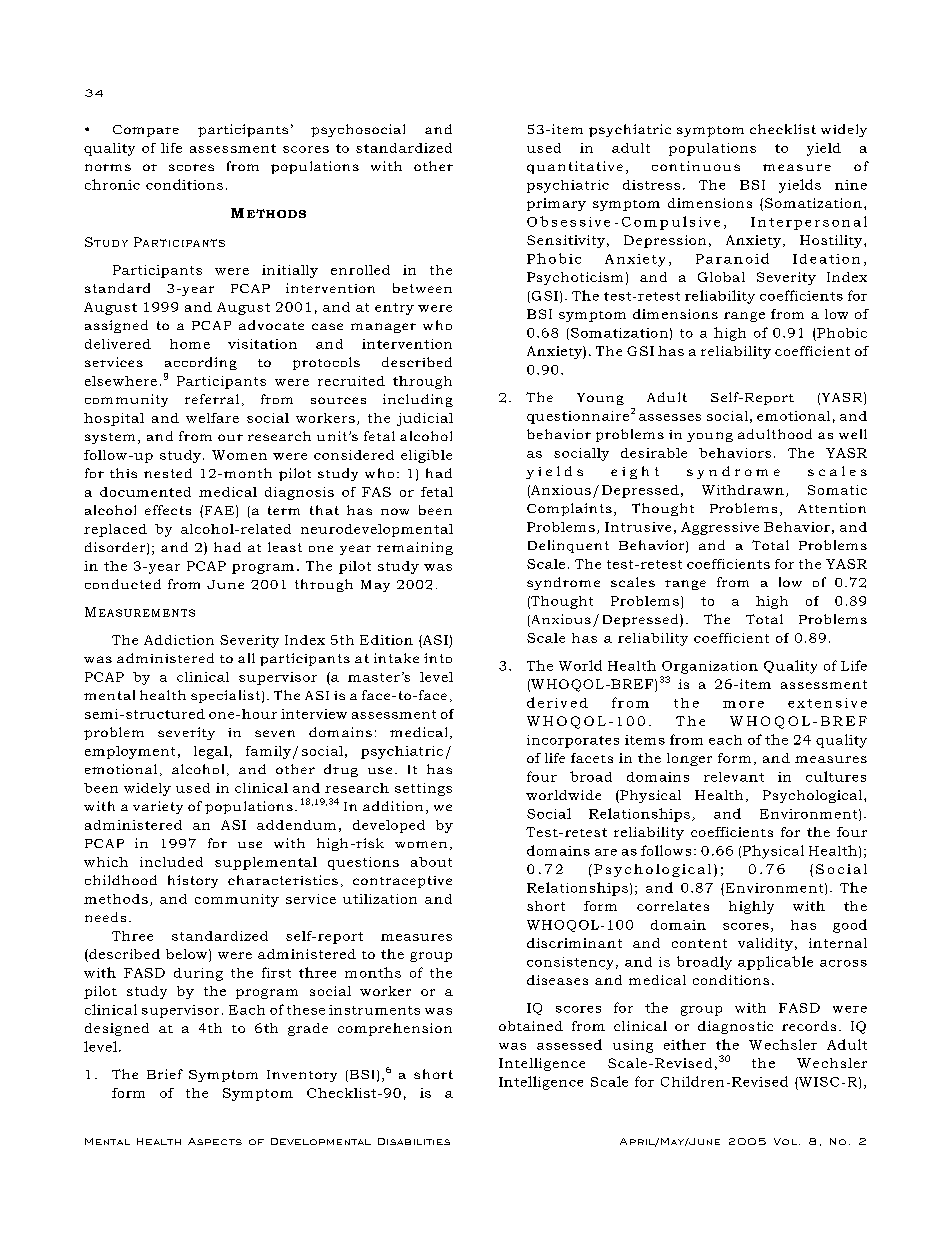 The width and height of the page is (952, 1233). What do you see at coordinates (438, 658) in the page?
I see `into` at bounding box center [438, 658].
